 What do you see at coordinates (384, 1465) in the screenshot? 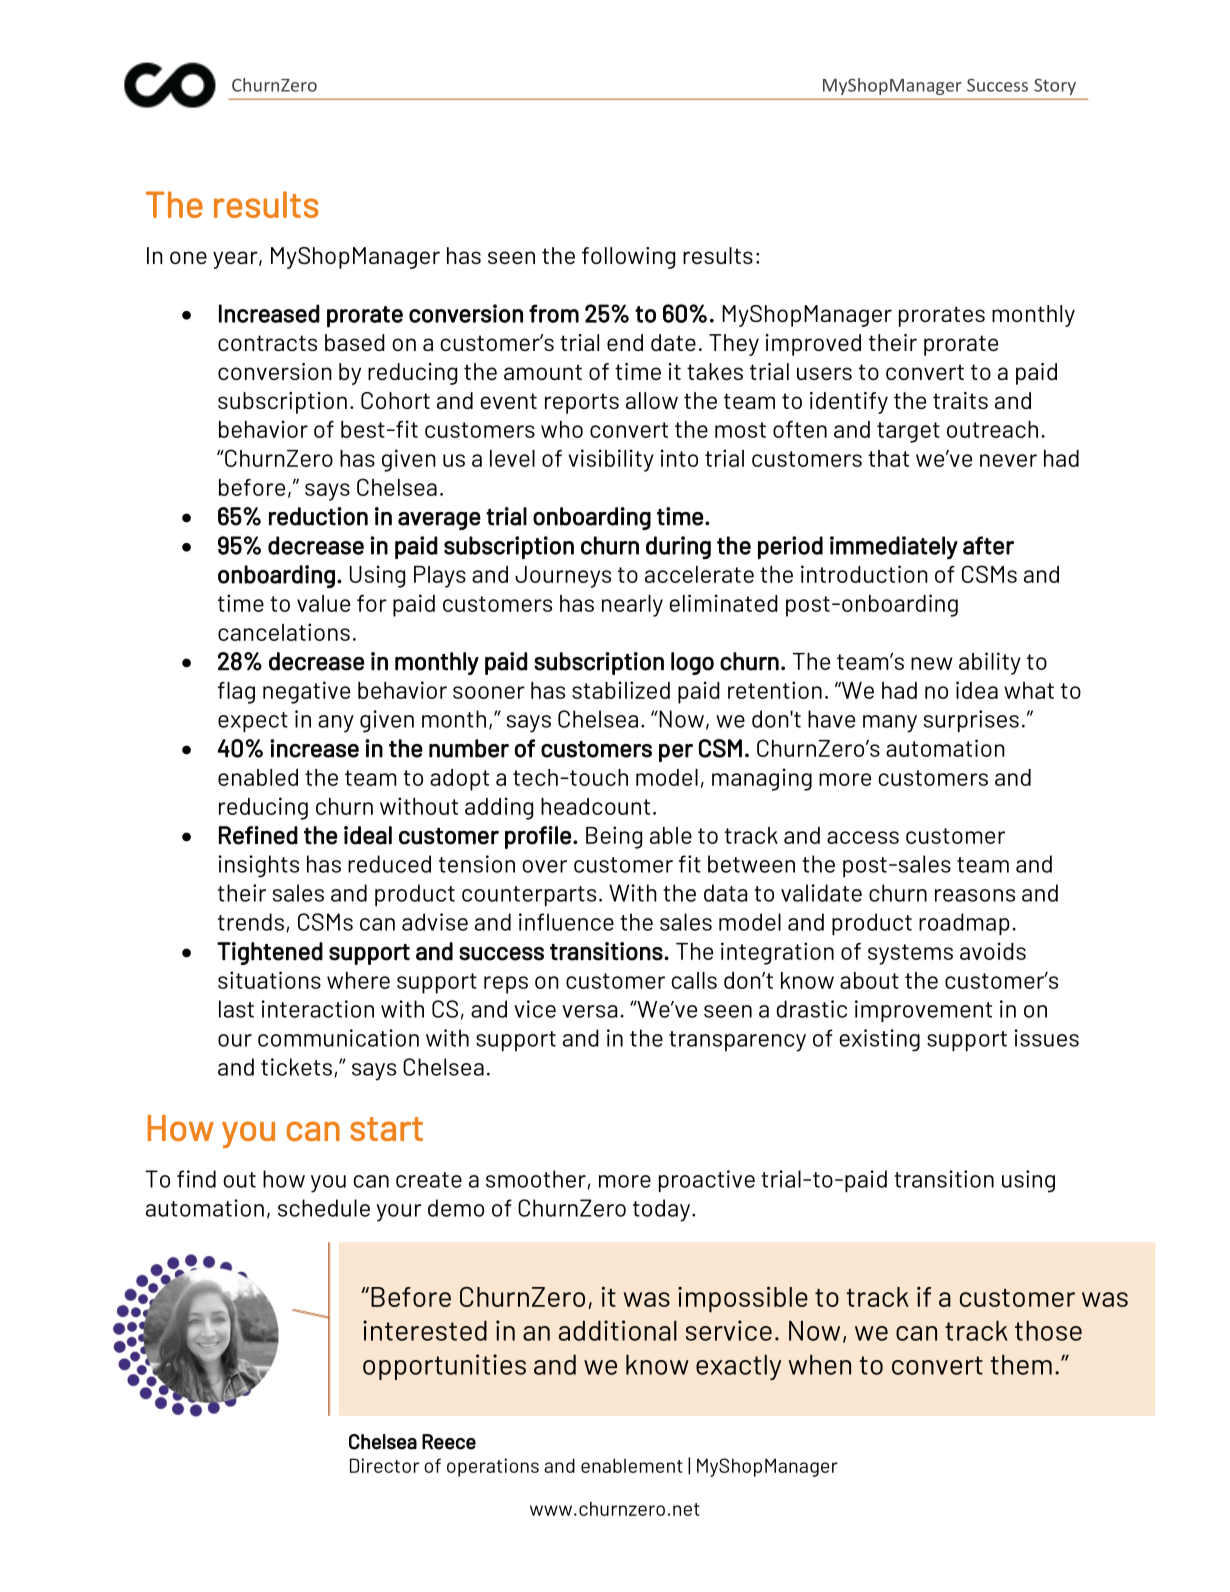
I see `Director` at bounding box center [384, 1465].
